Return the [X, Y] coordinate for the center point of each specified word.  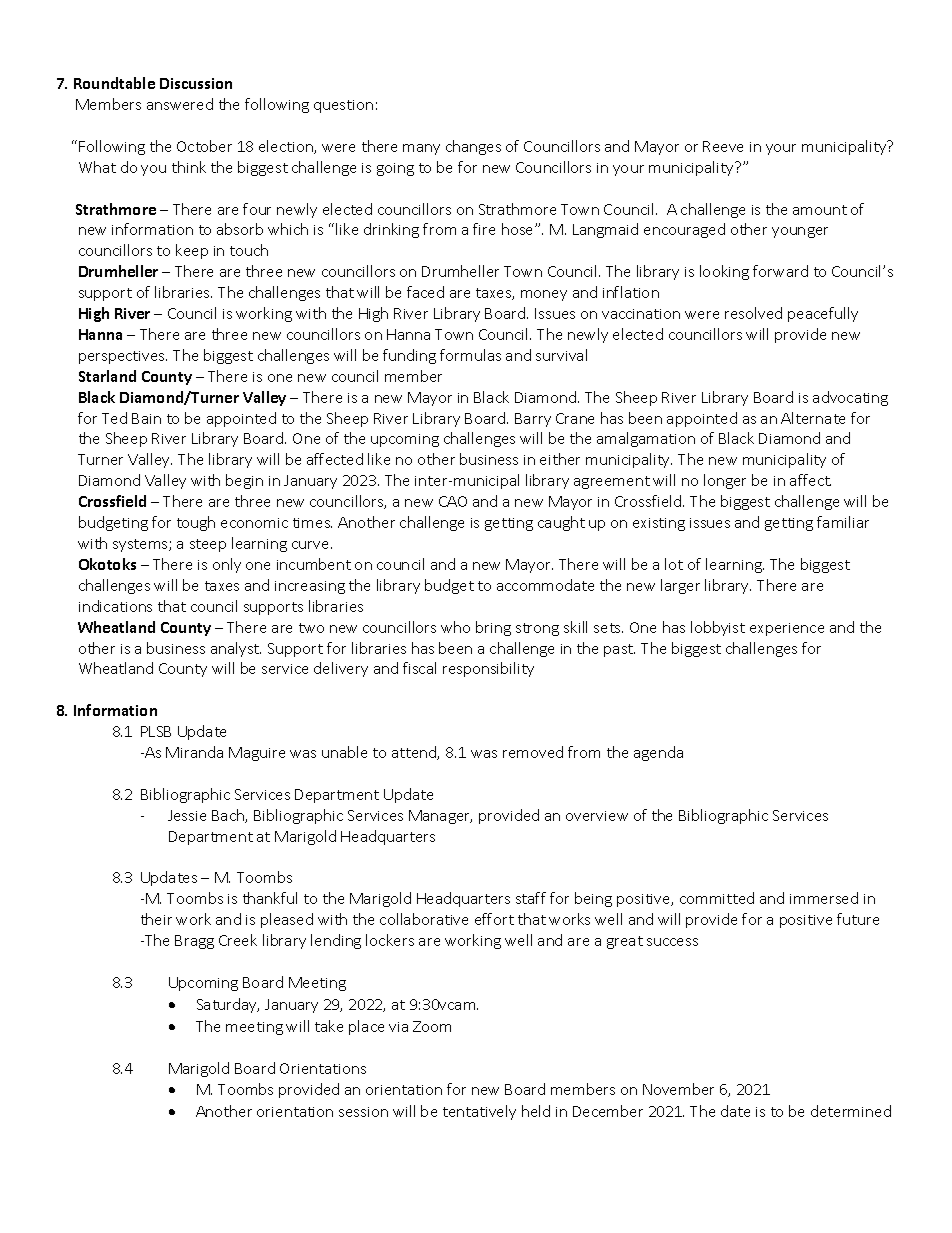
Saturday [228, 1005]
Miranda [194, 752]
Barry [533, 420]
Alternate [813, 418]
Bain [146, 418]
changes [473, 147]
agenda [658, 753]
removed [533, 752]
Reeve [723, 146]
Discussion [196, 83]
